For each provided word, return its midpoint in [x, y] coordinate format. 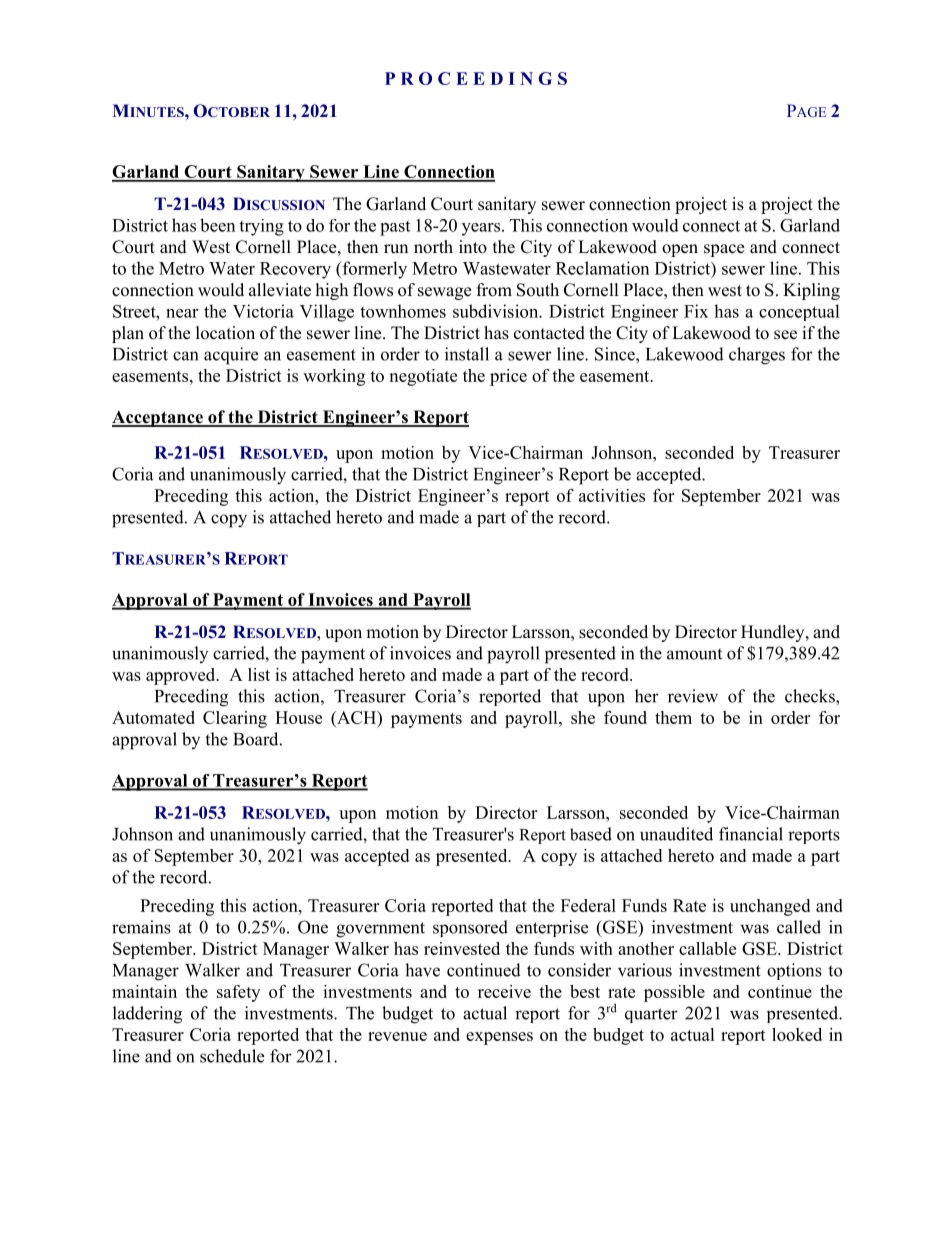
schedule [232, 1056]
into [473, 247]
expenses [499, 1038]
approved [182, 676]
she [583, 717]
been [217, 225]
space [724, 250]
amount [694, 654]
